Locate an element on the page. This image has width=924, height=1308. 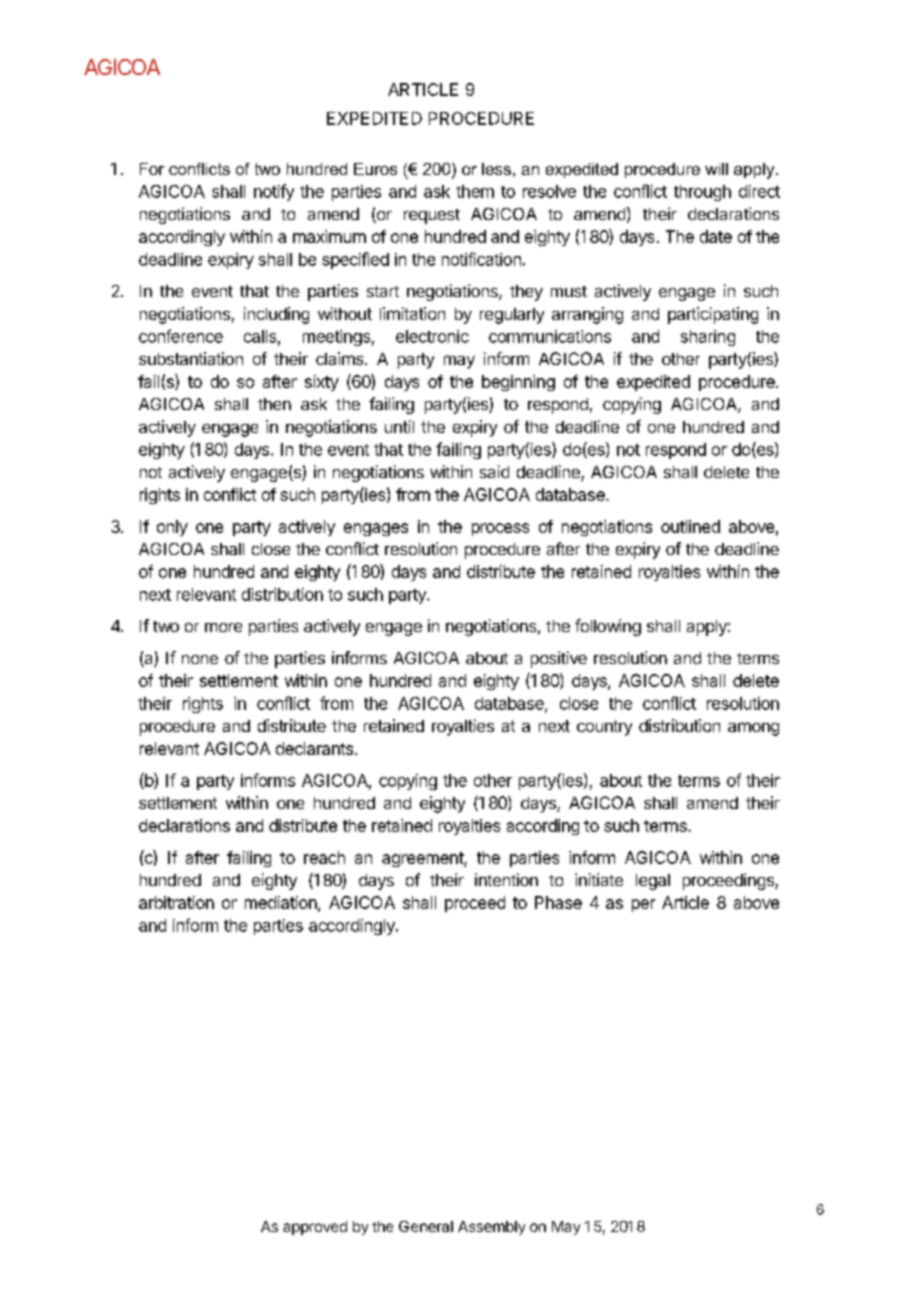
among is located at coordinates (753, 729).
